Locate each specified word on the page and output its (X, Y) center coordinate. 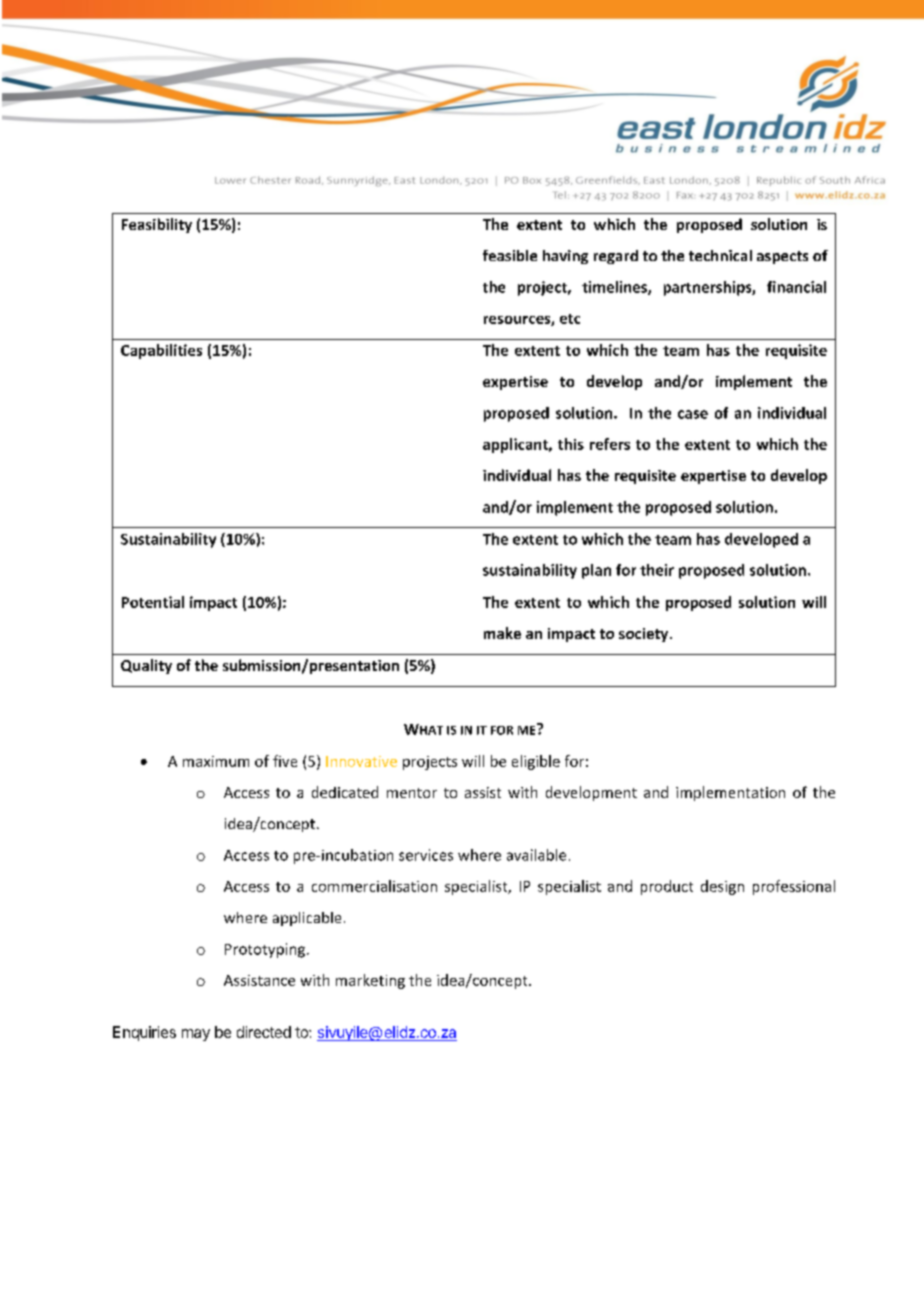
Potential (153, 602)
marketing (370, 981)
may (196, 1035)
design (722, 887)
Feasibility (157, 225)
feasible (510, 255)
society (645, 635)
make (502, 633)
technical (720, 255)
